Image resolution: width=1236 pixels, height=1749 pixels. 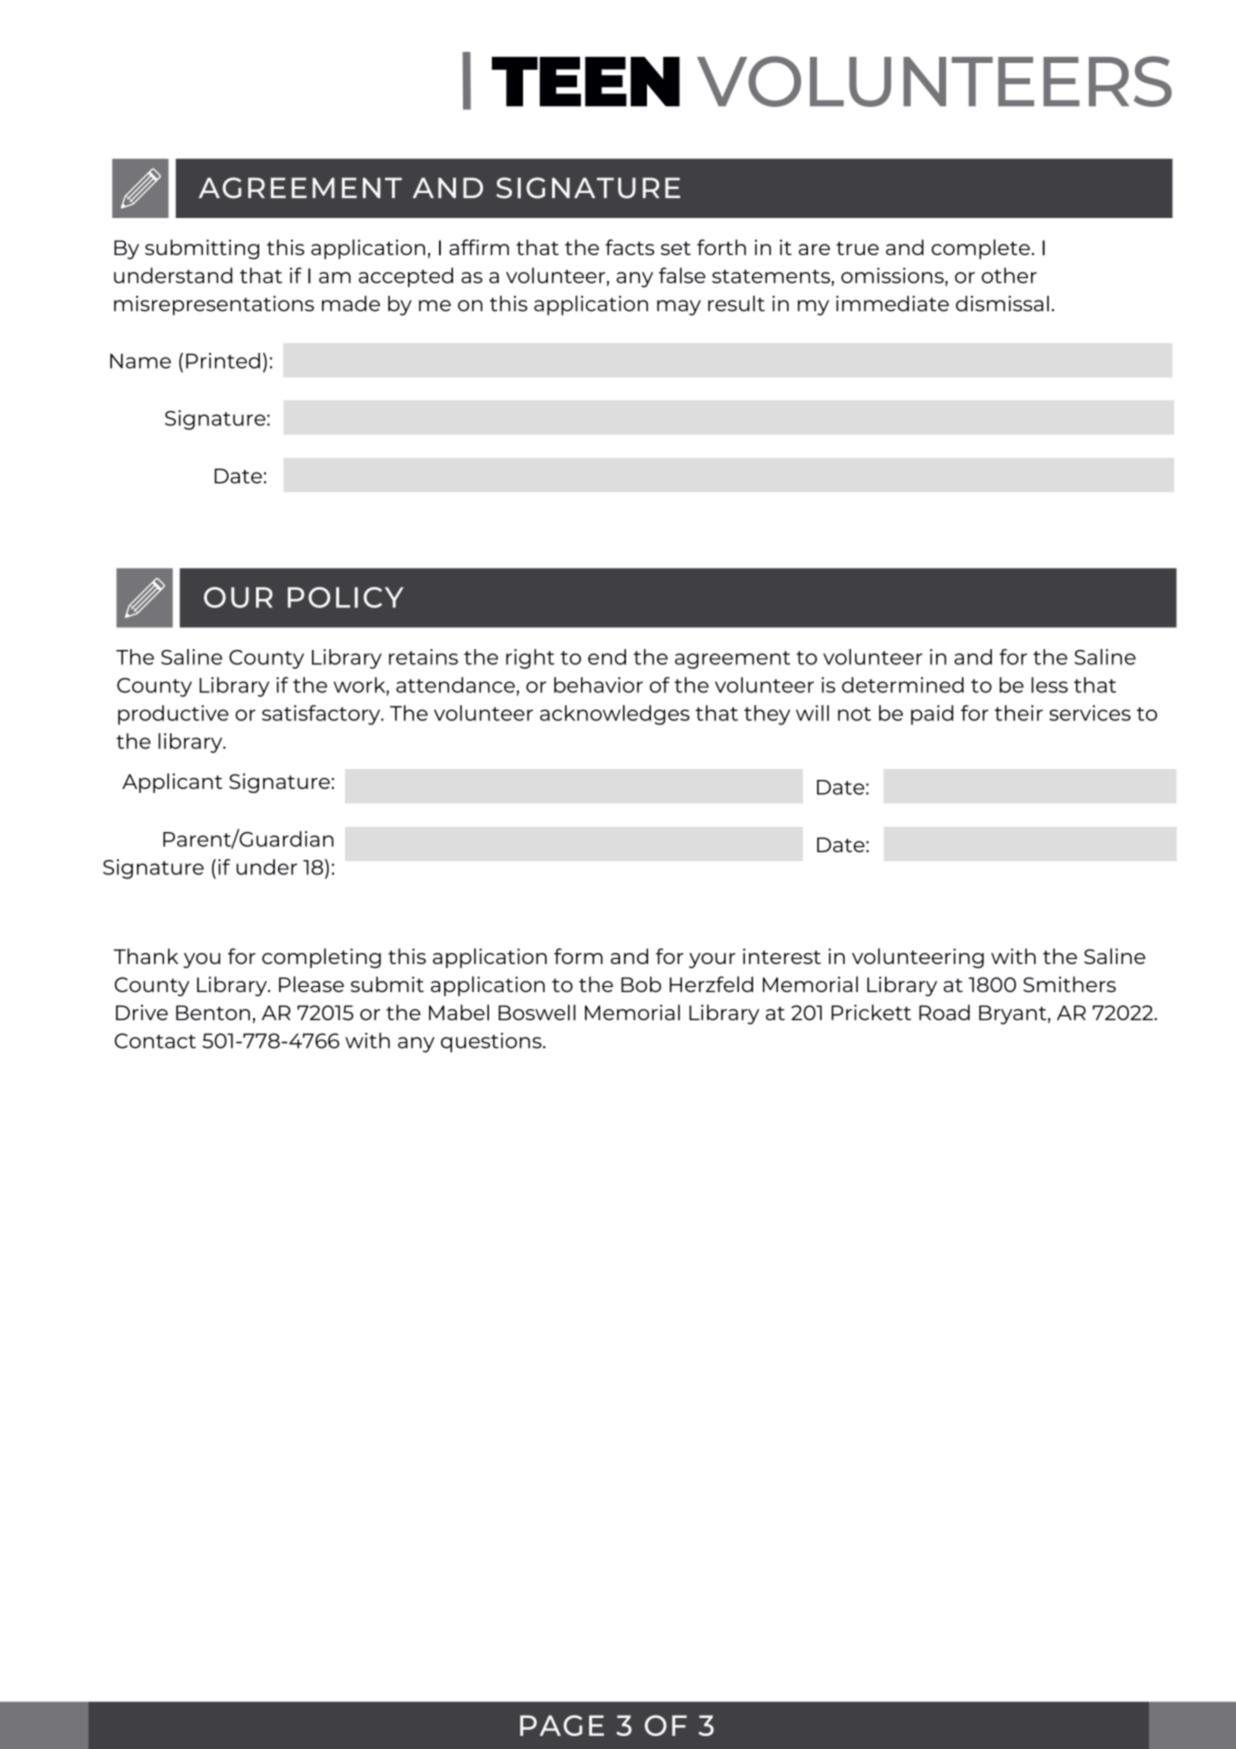 I want to click on paid, so click(x=932, y=715).
